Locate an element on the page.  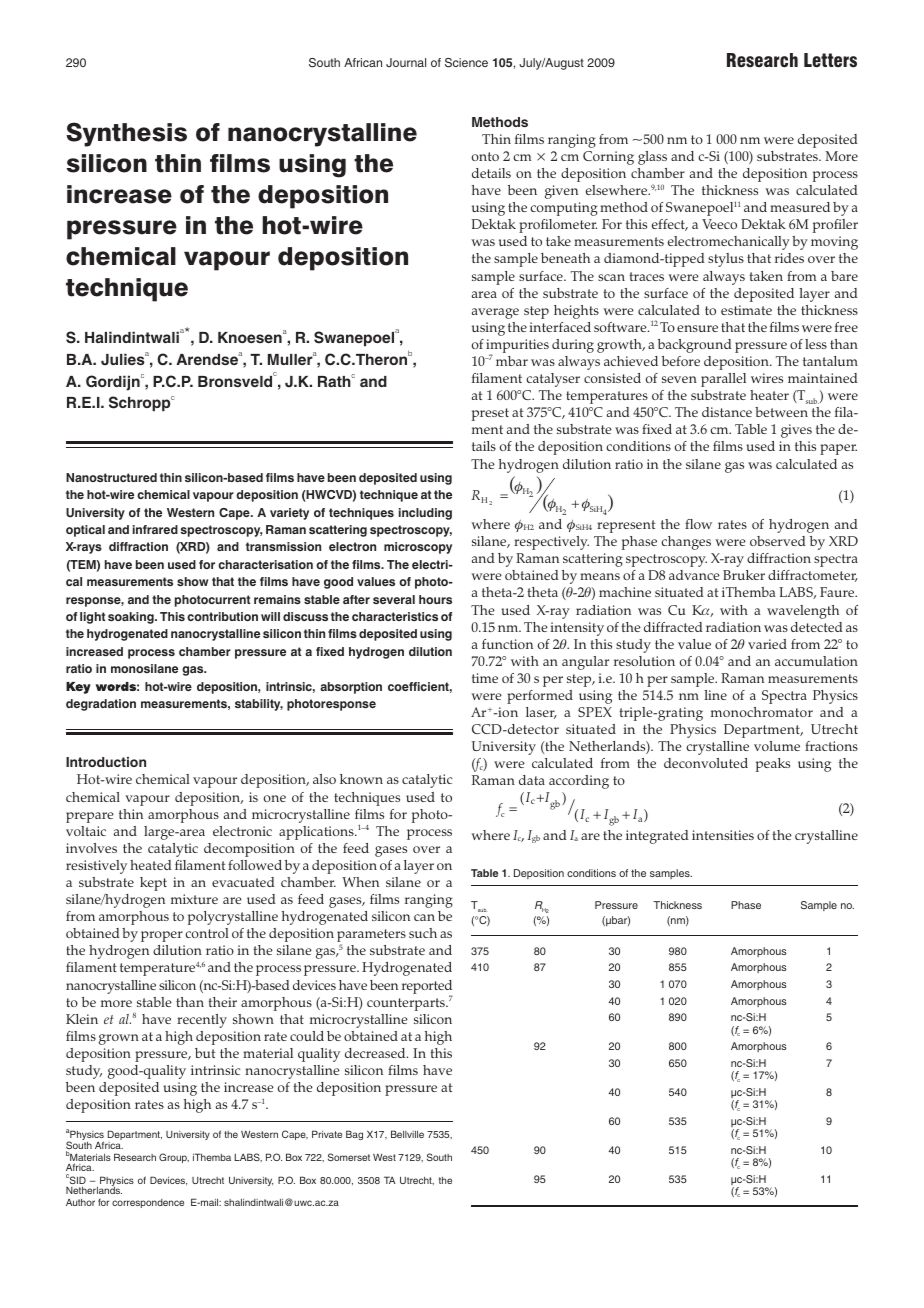
intensities is located at coordinates (723, 835).
